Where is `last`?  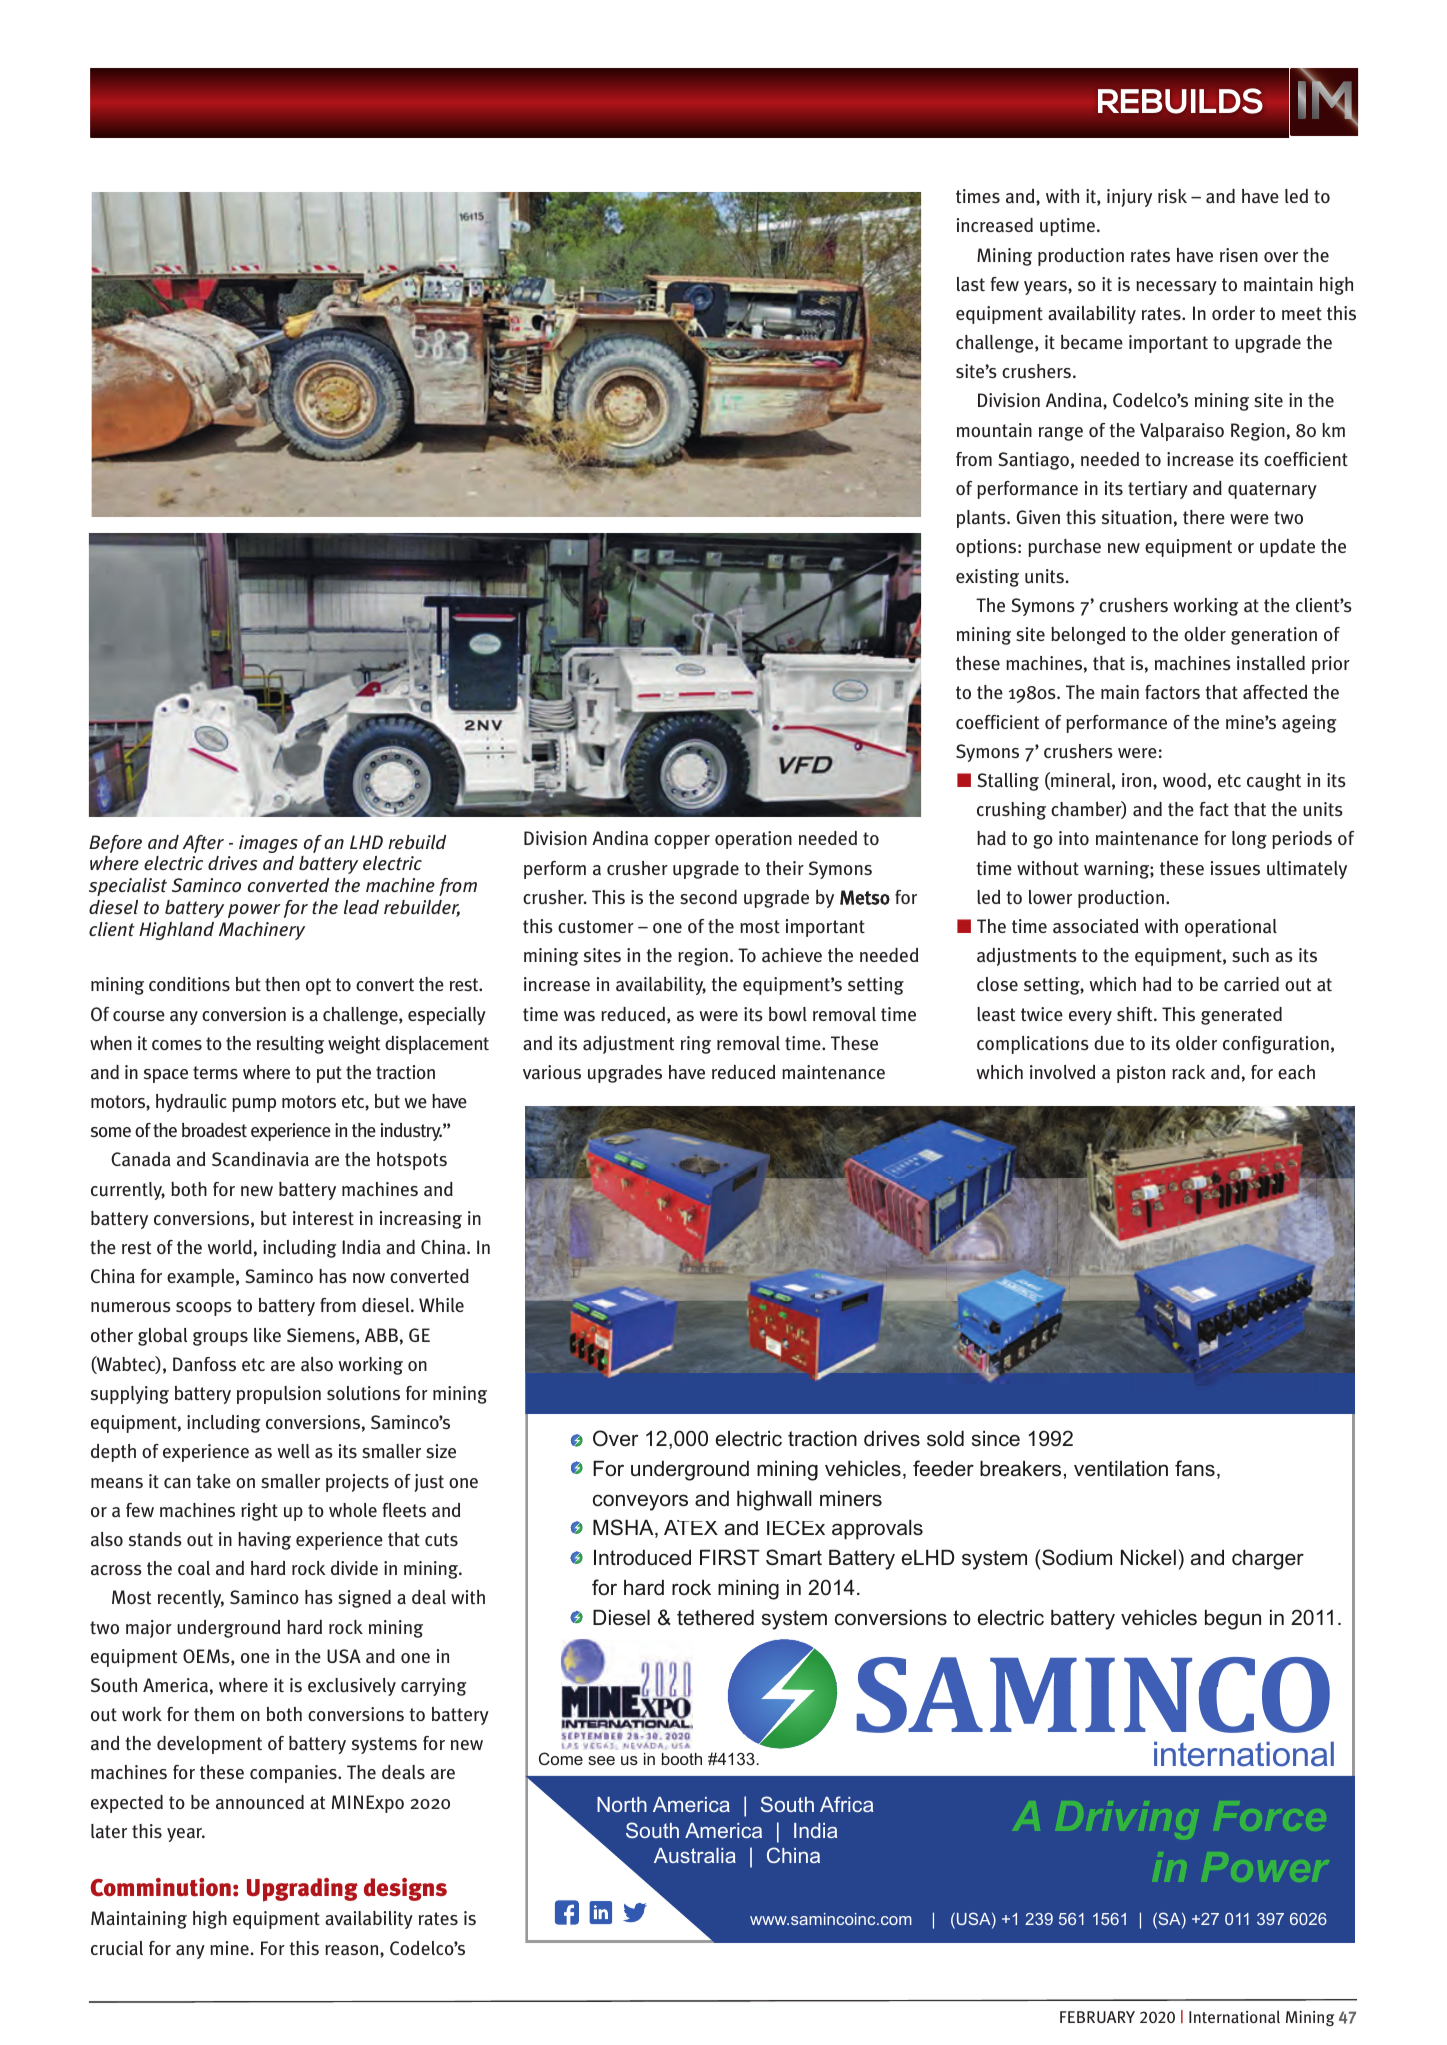 last is located at coordinates (971, 284).
